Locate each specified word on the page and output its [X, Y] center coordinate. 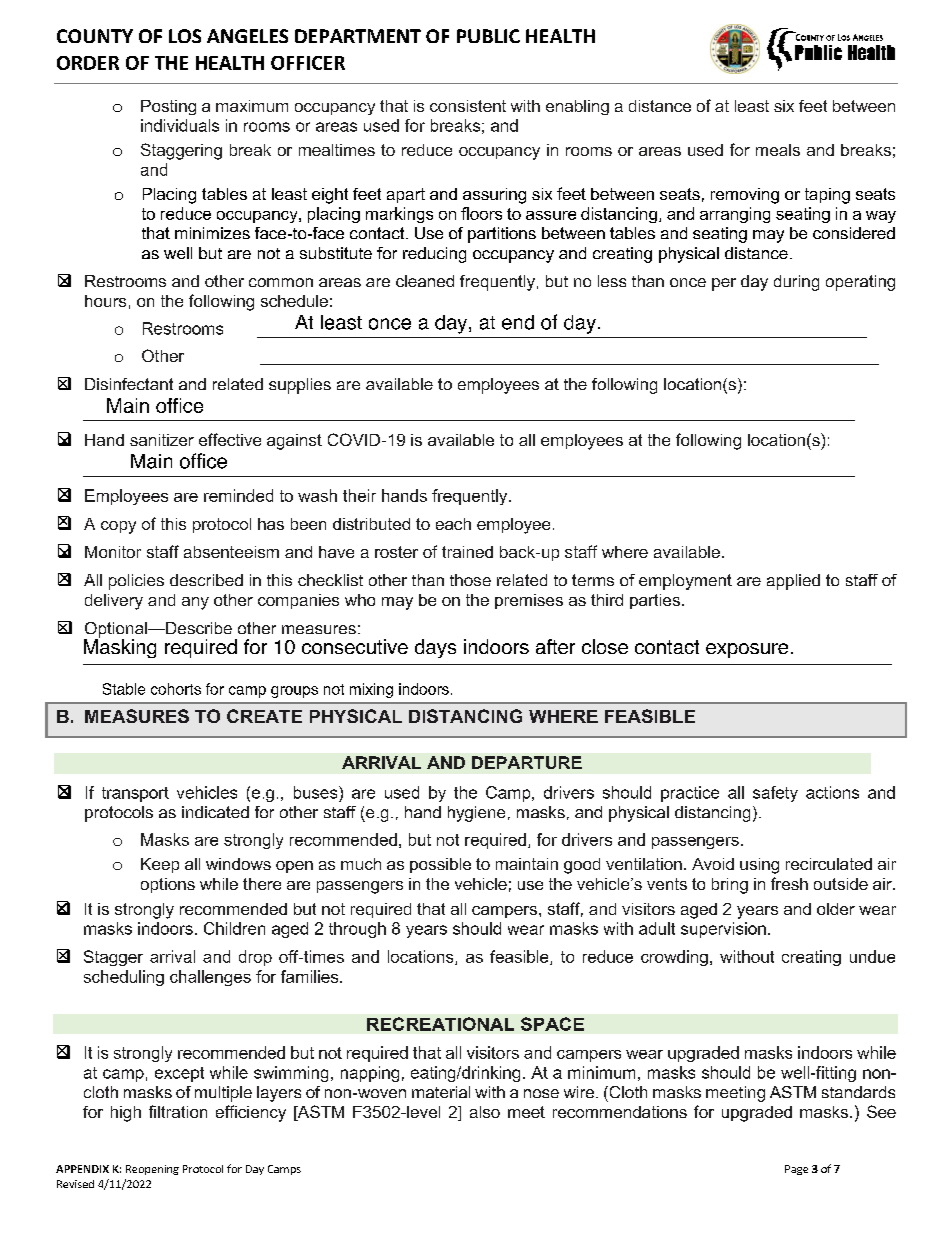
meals [778, 150]
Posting [168, 107]
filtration [178, 1111]
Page [796, 1170]
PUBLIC [488, 36]
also [485, 1112]
